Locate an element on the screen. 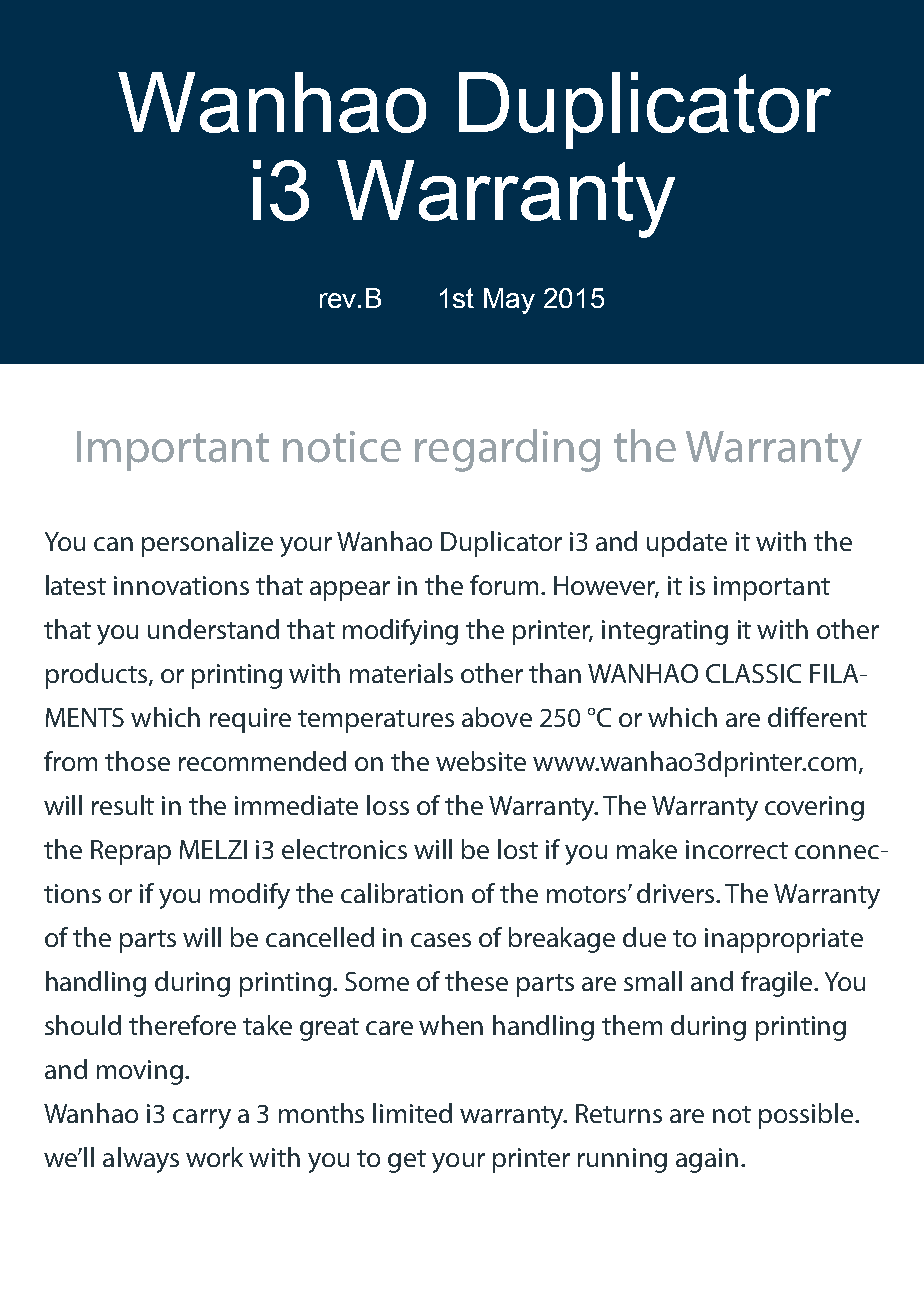 The width and height of the screenshot is (924, 1308). notice is located at coordinates (342, 447).
